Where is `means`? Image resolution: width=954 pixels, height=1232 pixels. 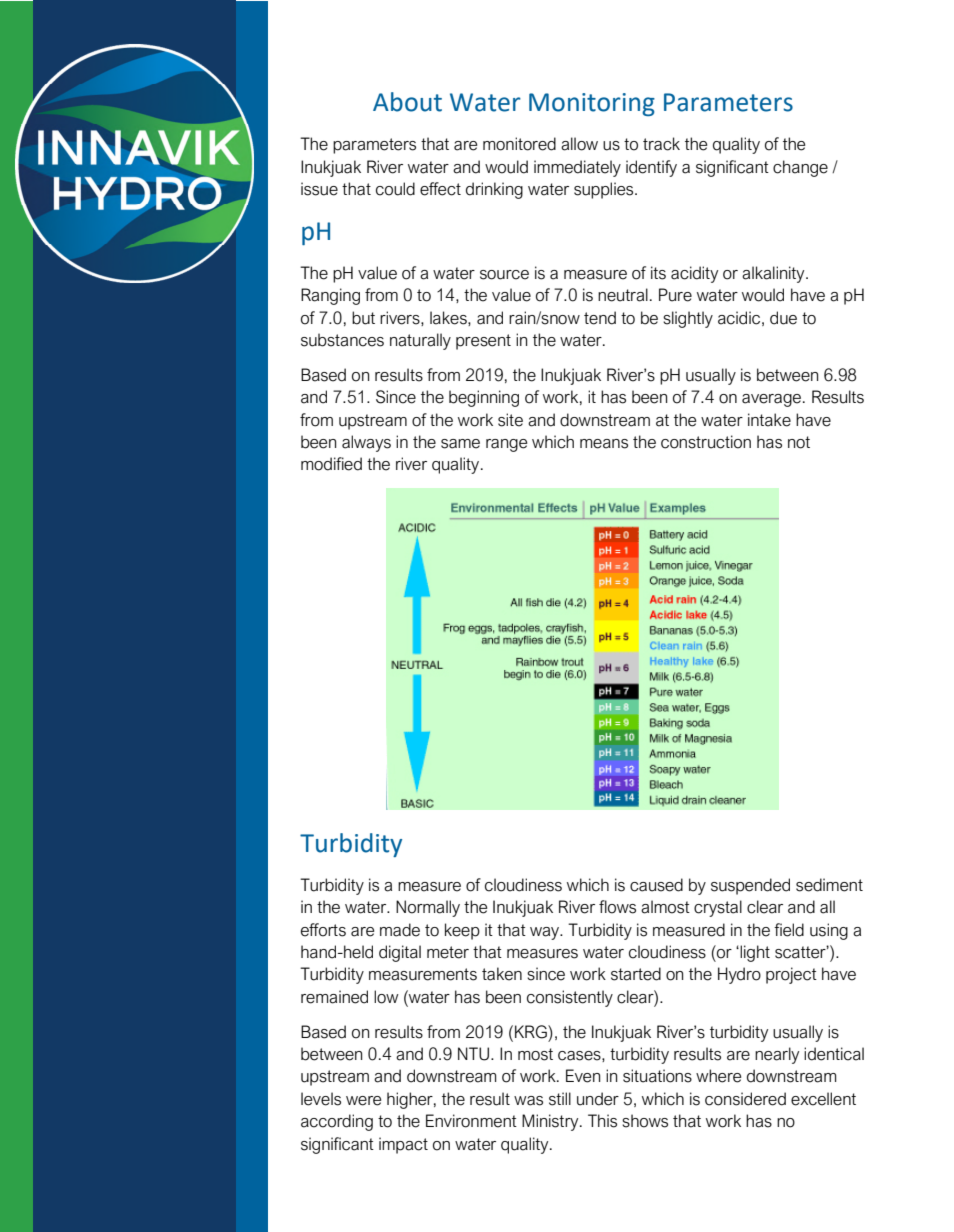
means is located at coordinates (604, 444).
